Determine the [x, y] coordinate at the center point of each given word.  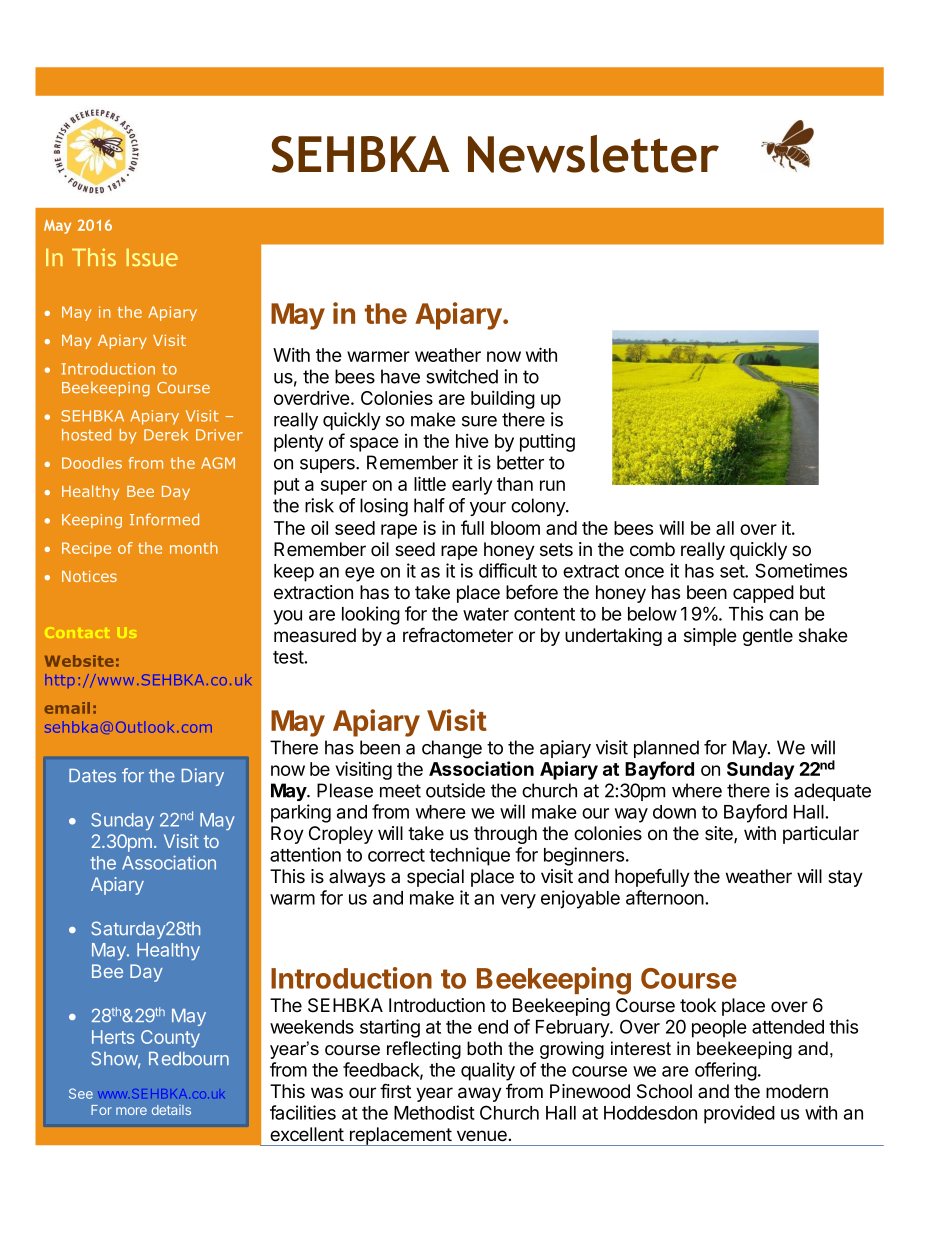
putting [547, 442]
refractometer [458, 635]
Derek [166, 435]
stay [845, 878]
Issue [152, 257]
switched [462, 376]
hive [472, 440]
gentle [768, 637]
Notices [89, 576]
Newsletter [593, 154]
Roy [287, 835]
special [435, 878]
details [171, 1110]
